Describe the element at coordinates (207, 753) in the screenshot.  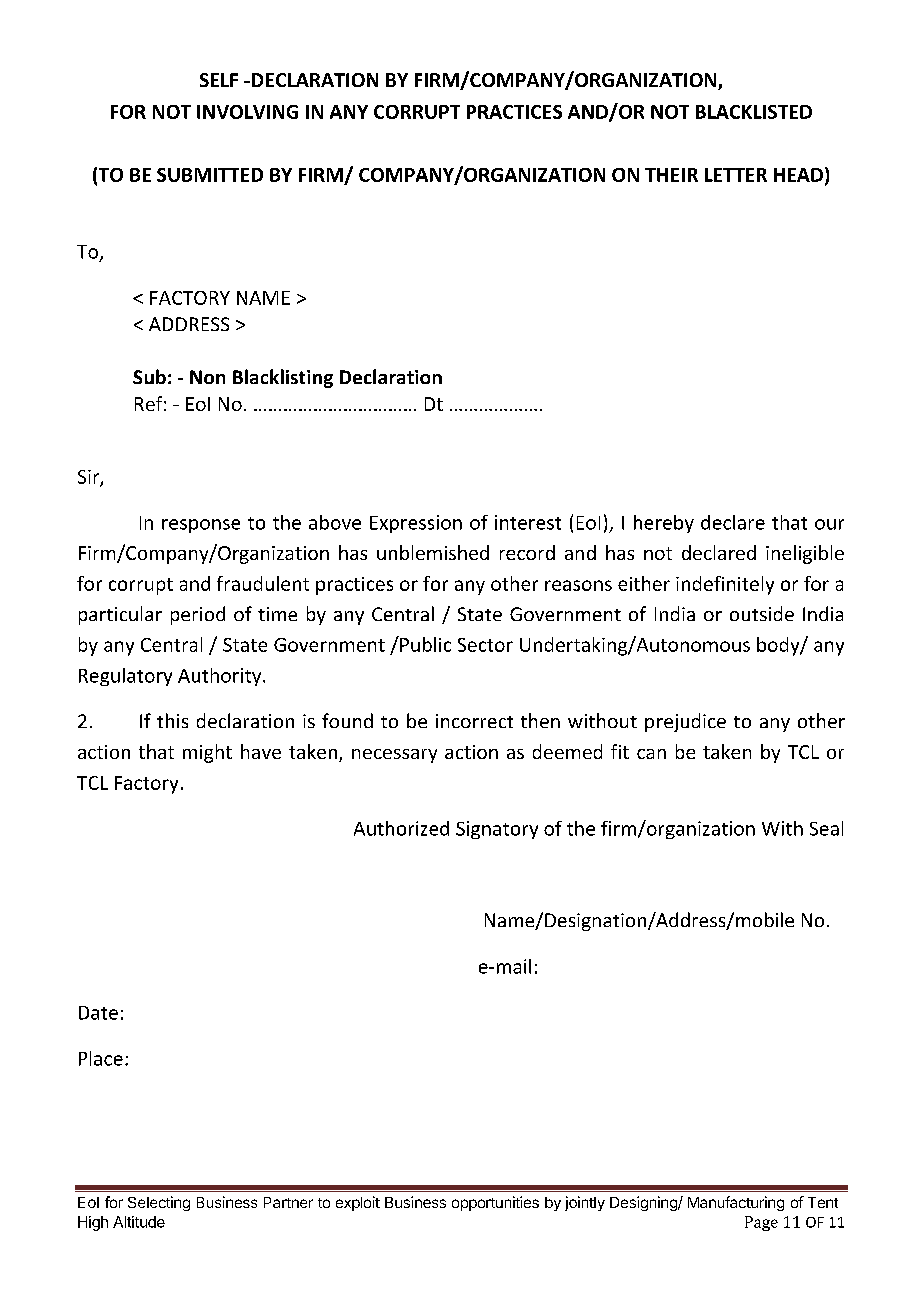
I see `might` at that location.
